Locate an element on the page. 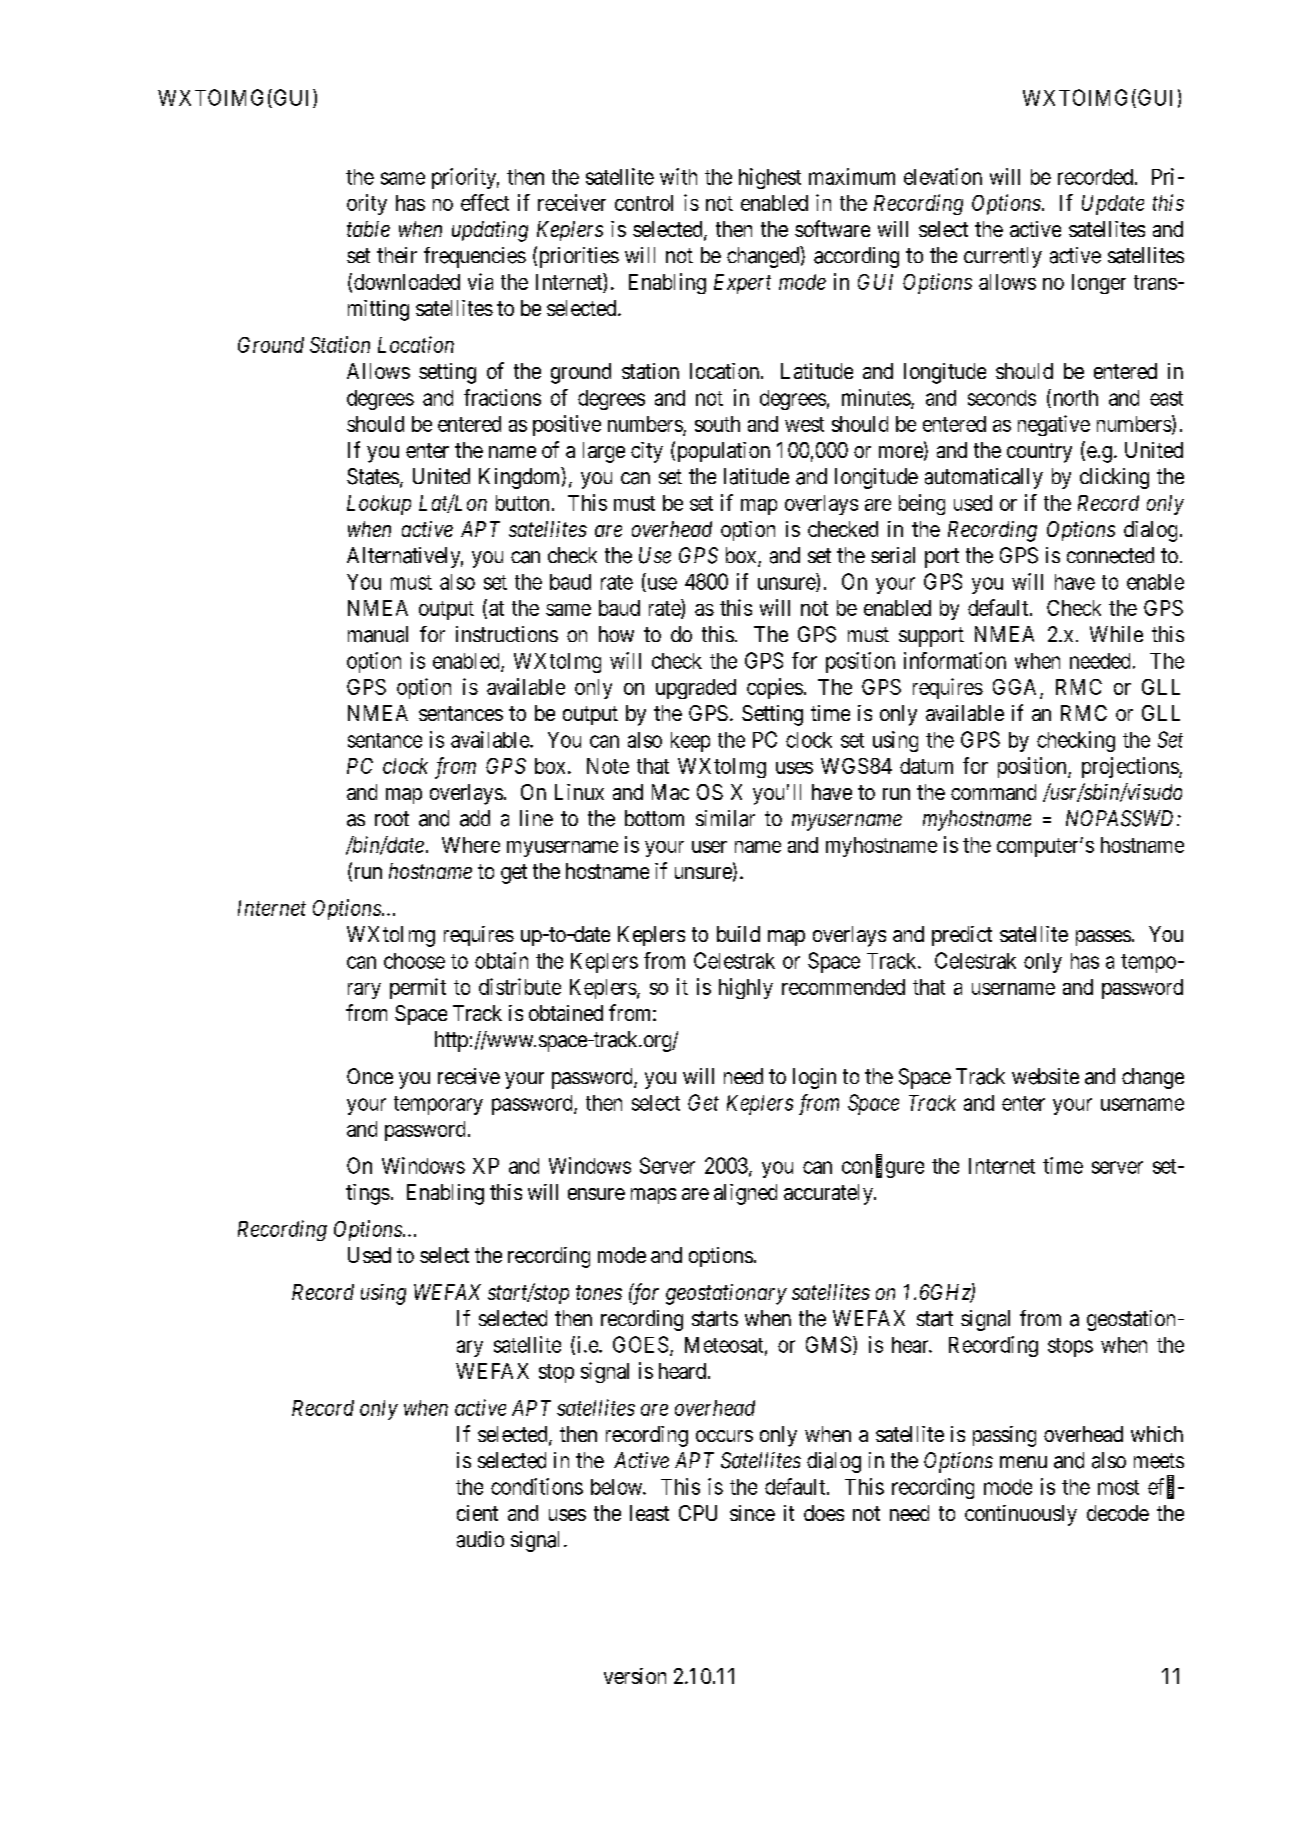  highest is located at coordinates (770, 178).
